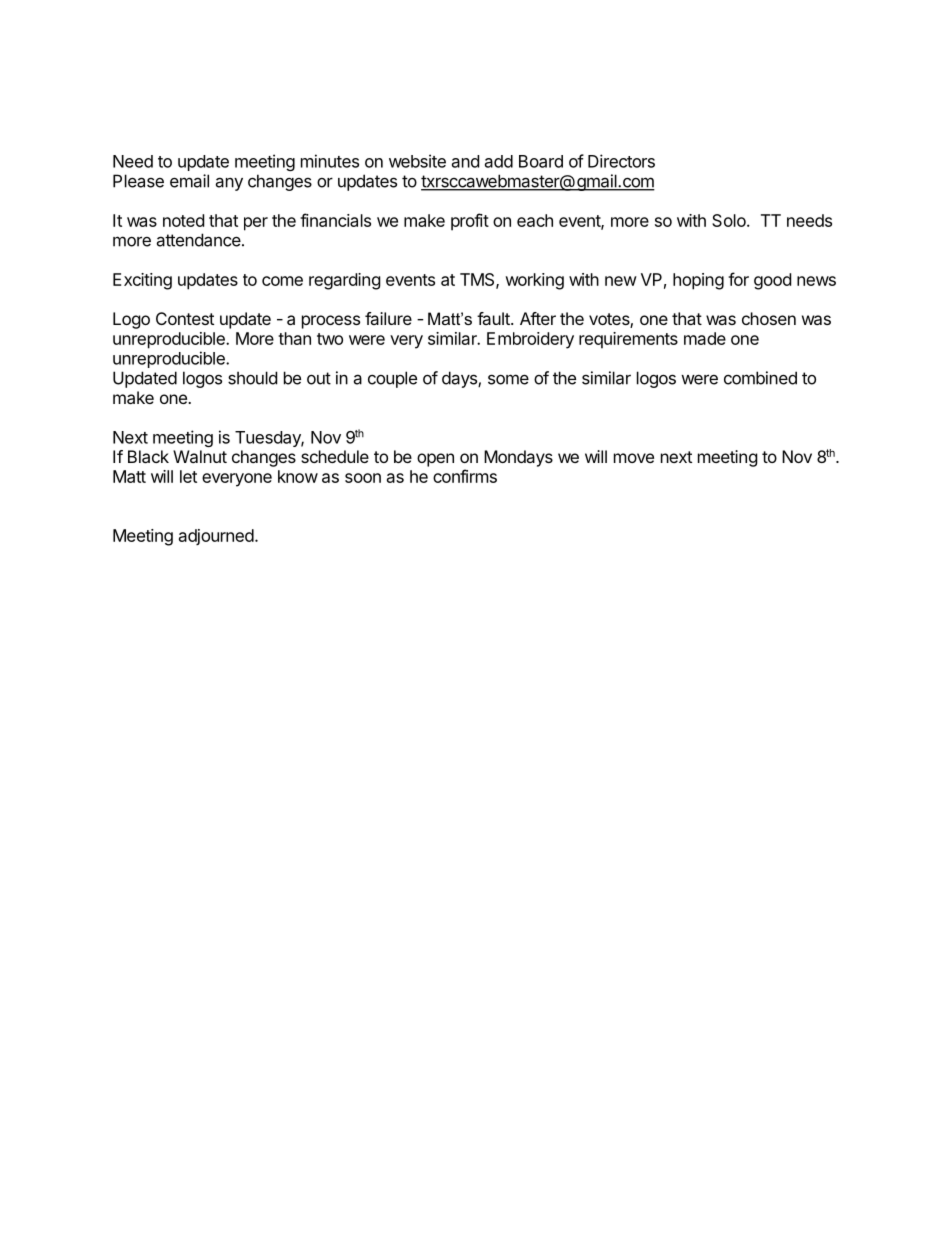  I want to click on email, so click(189, 181).
